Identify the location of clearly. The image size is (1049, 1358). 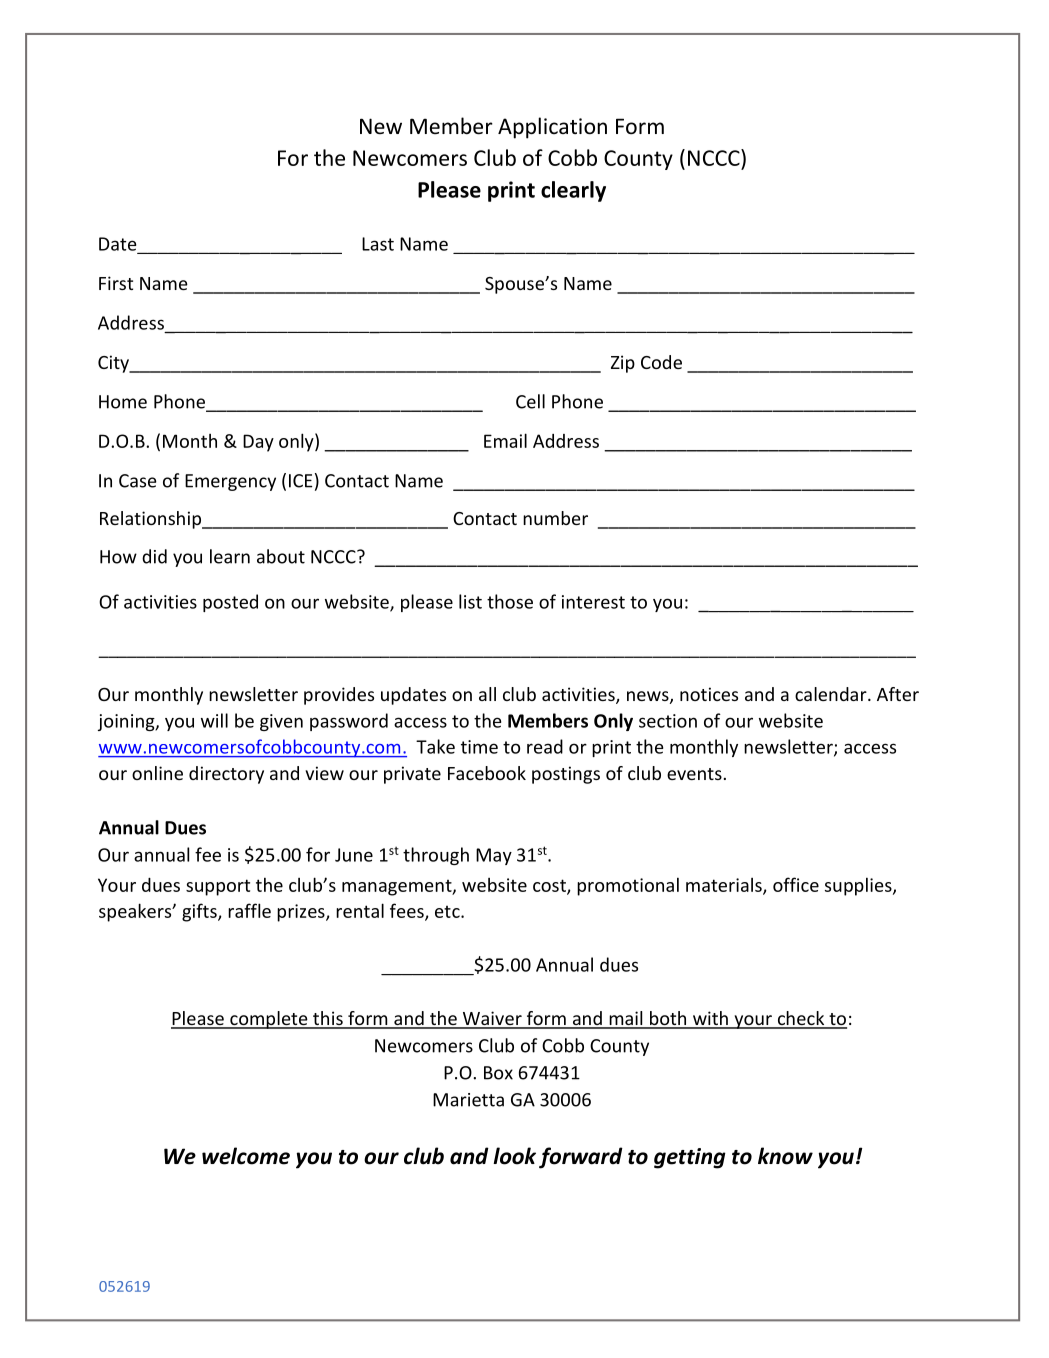
(573, 191).
